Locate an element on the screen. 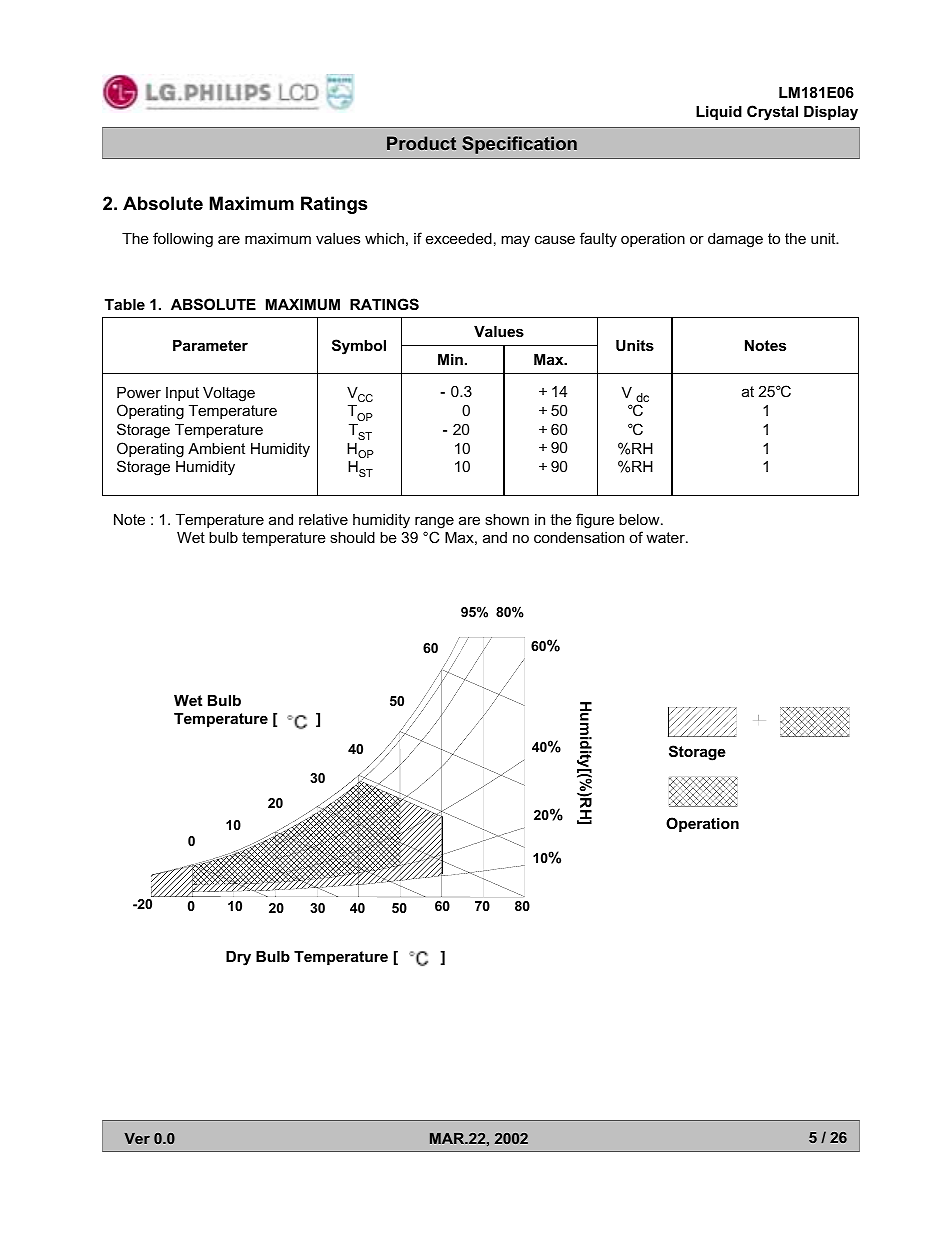 The height and width of the screenshot is (1233, 952). Ver is located at coordinates (137, 1138).
